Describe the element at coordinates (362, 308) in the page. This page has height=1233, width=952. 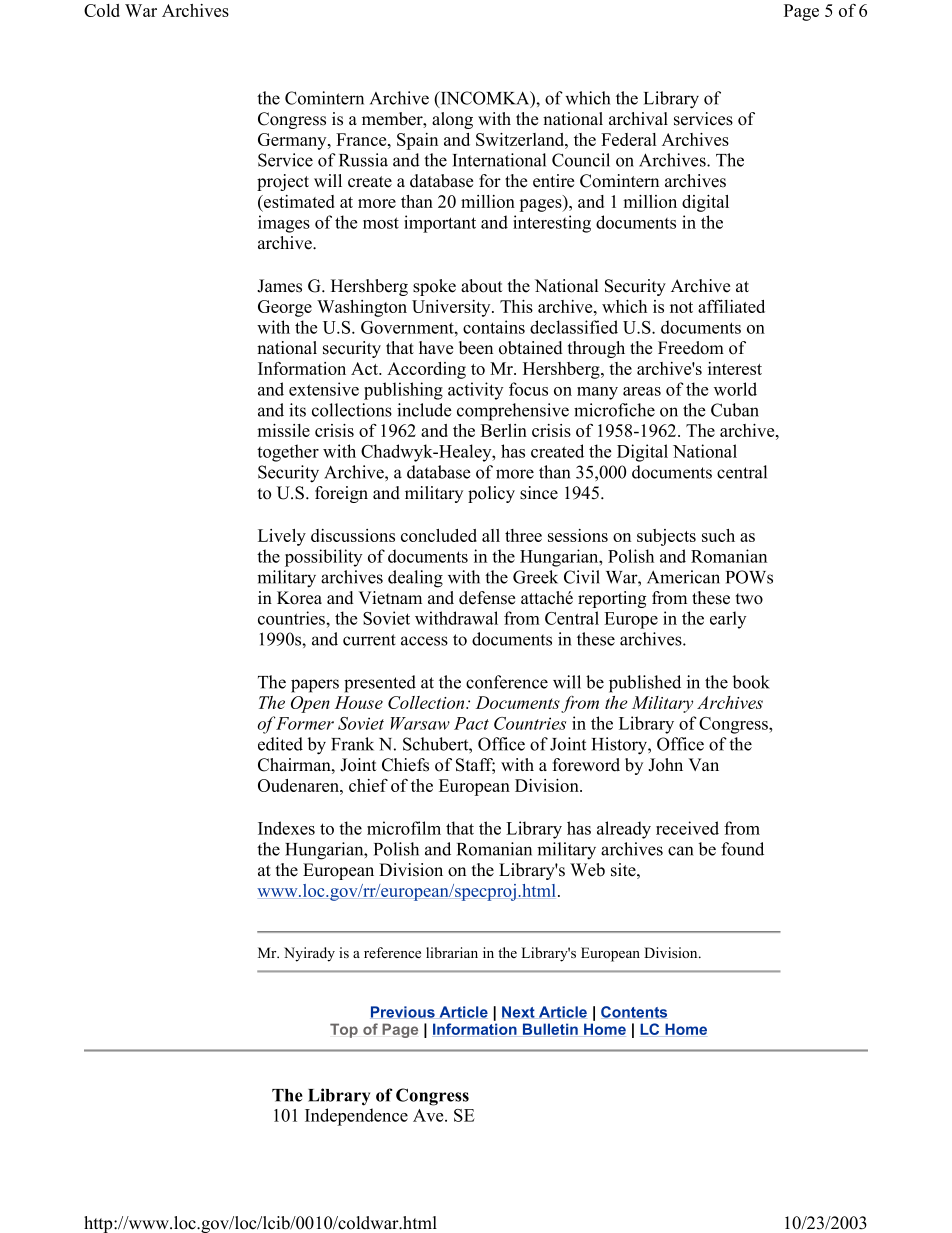
I see `Washington` at that location.
